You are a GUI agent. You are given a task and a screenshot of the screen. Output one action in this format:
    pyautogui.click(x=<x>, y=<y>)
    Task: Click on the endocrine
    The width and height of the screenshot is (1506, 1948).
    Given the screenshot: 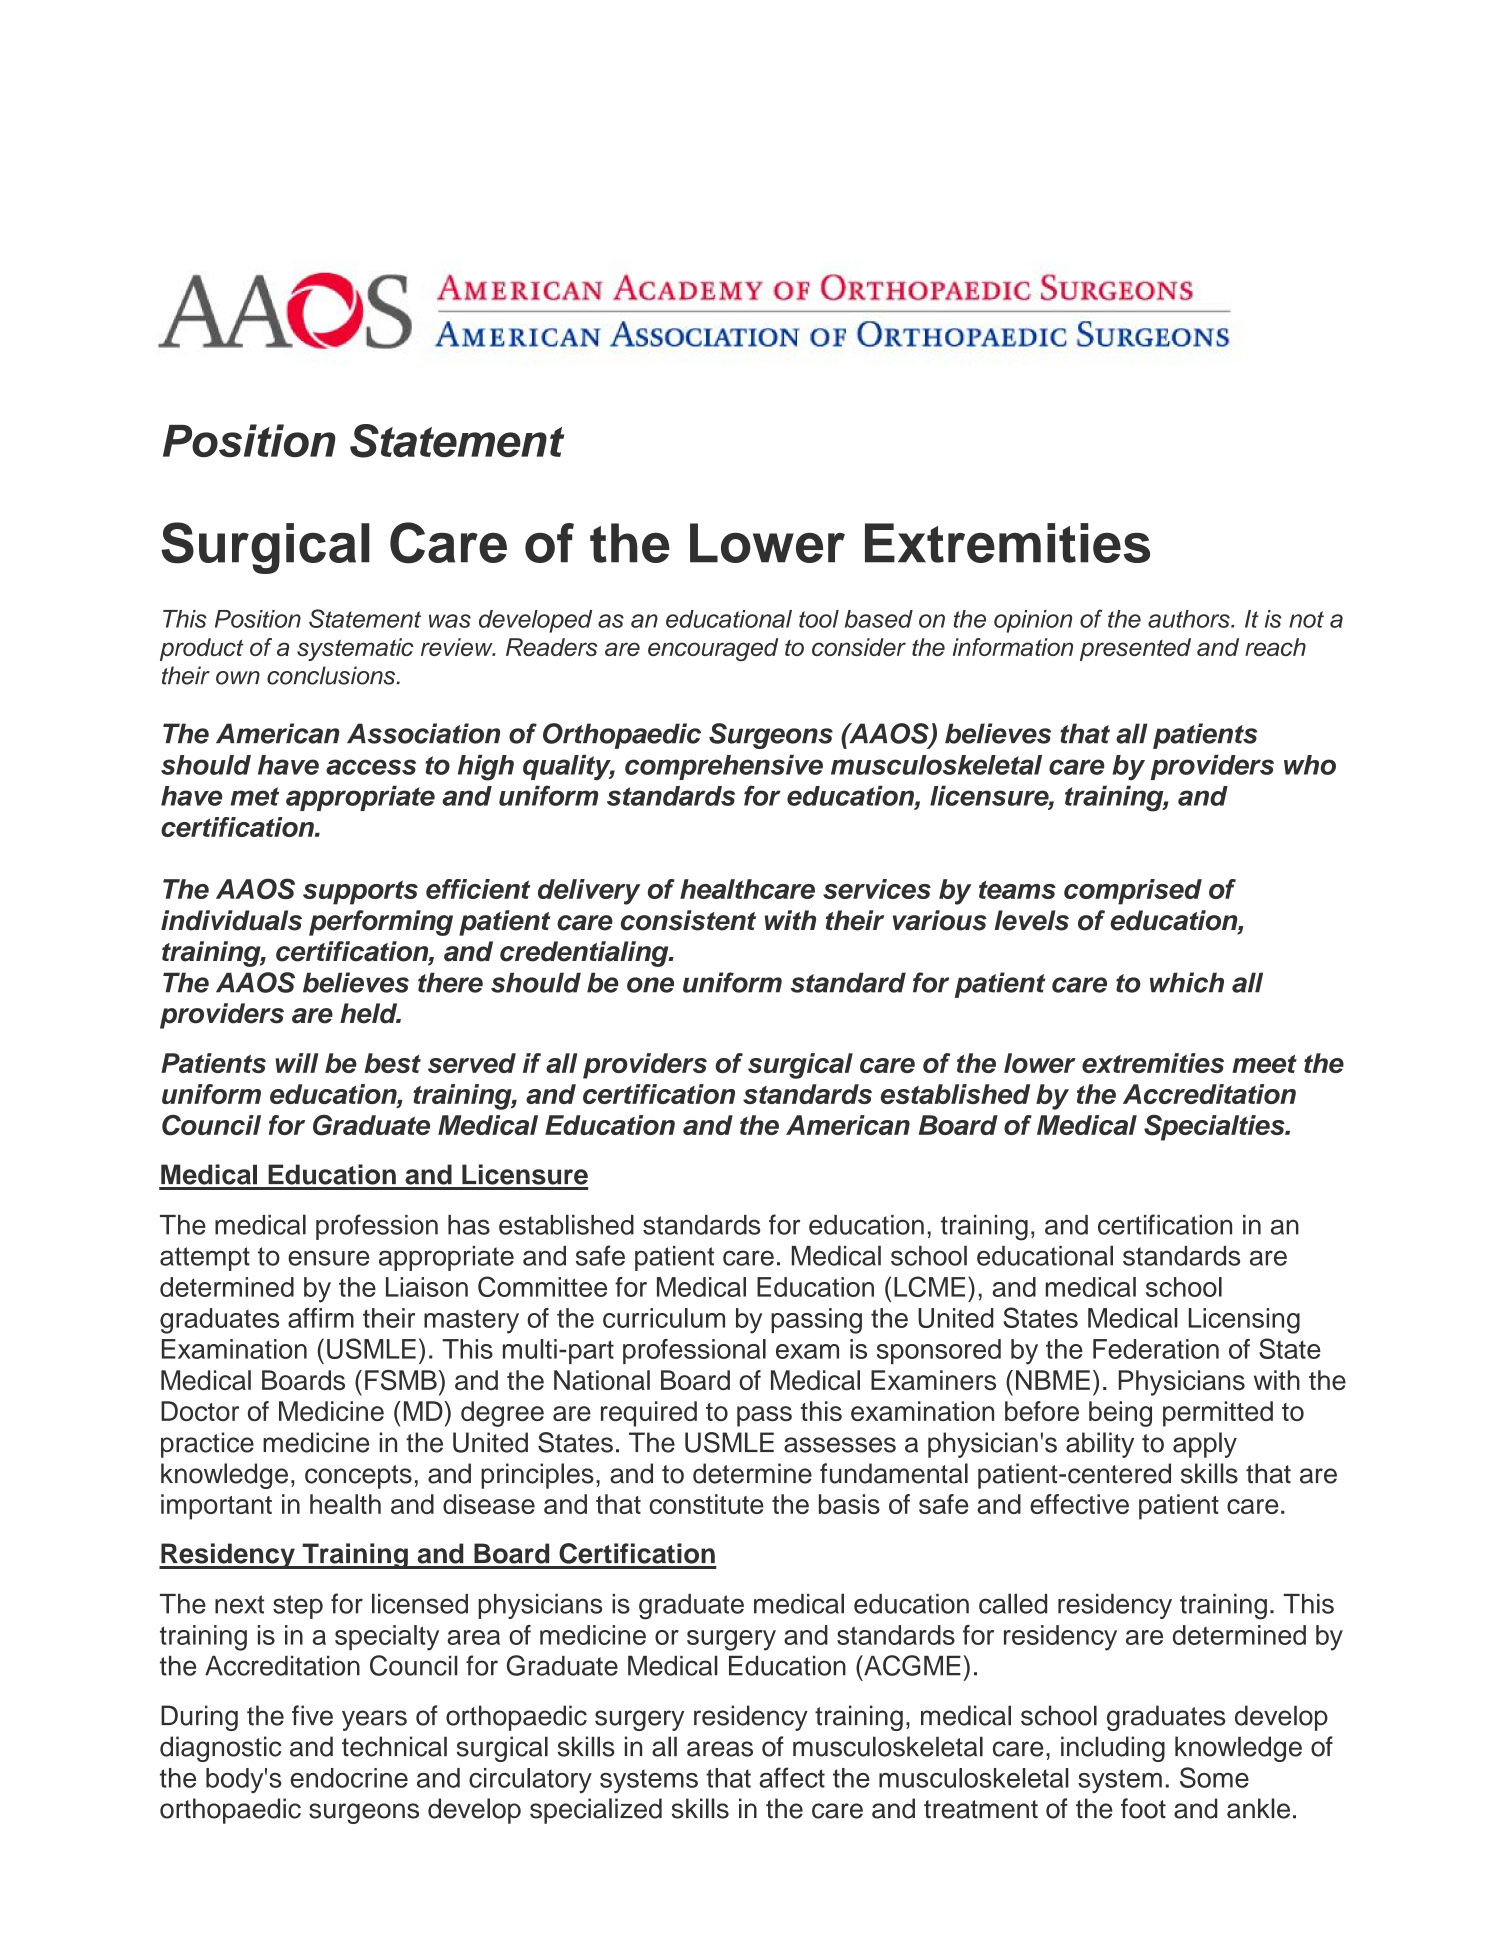 What is the action you would take?
    pyautogui.click(x=349, y=1778)
